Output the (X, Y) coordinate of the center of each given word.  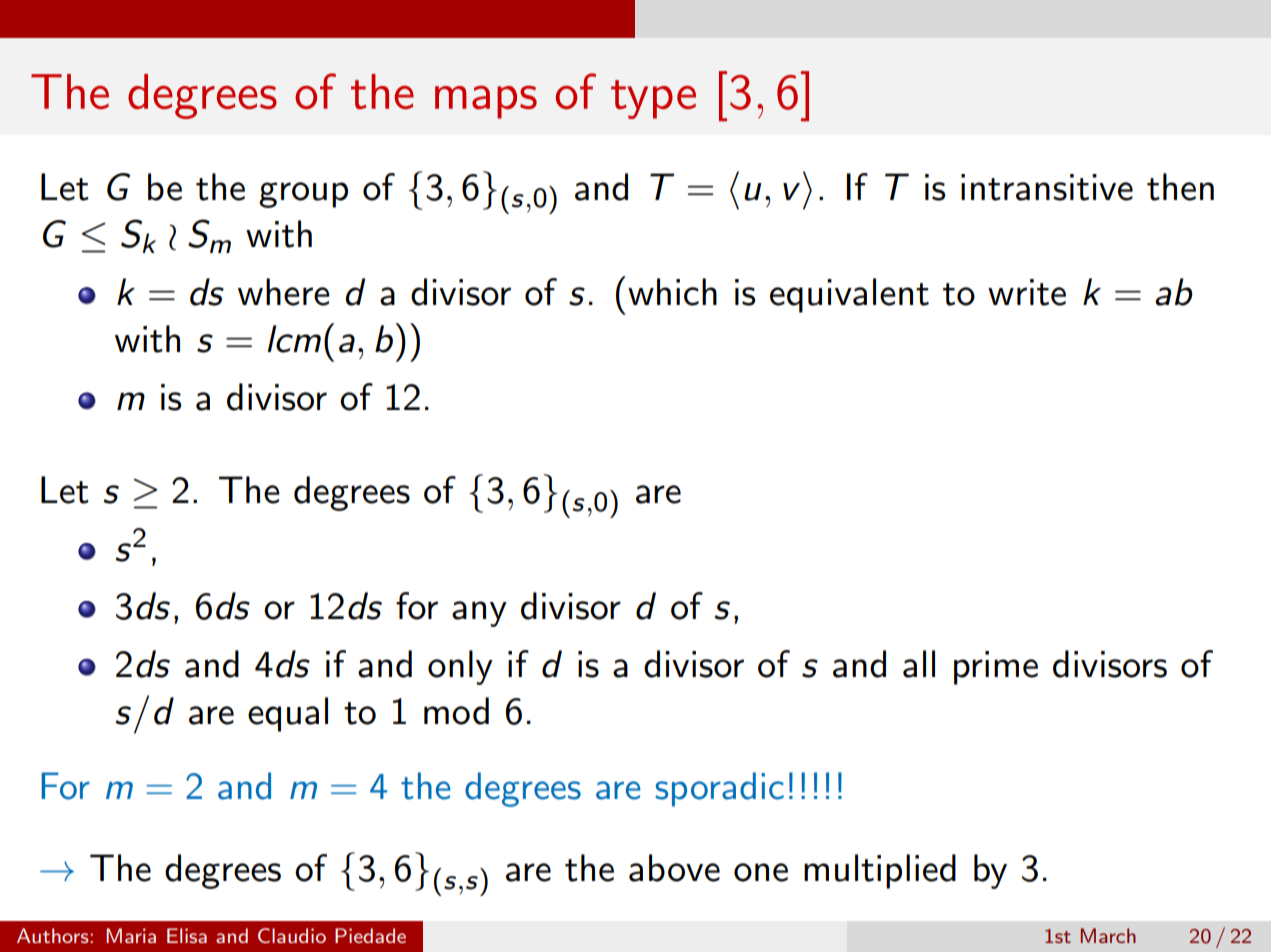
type (653, 99)
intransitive (1047, 187)
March (1108, 935)
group (303, 195)
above (674, 868)
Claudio (292, 935)
